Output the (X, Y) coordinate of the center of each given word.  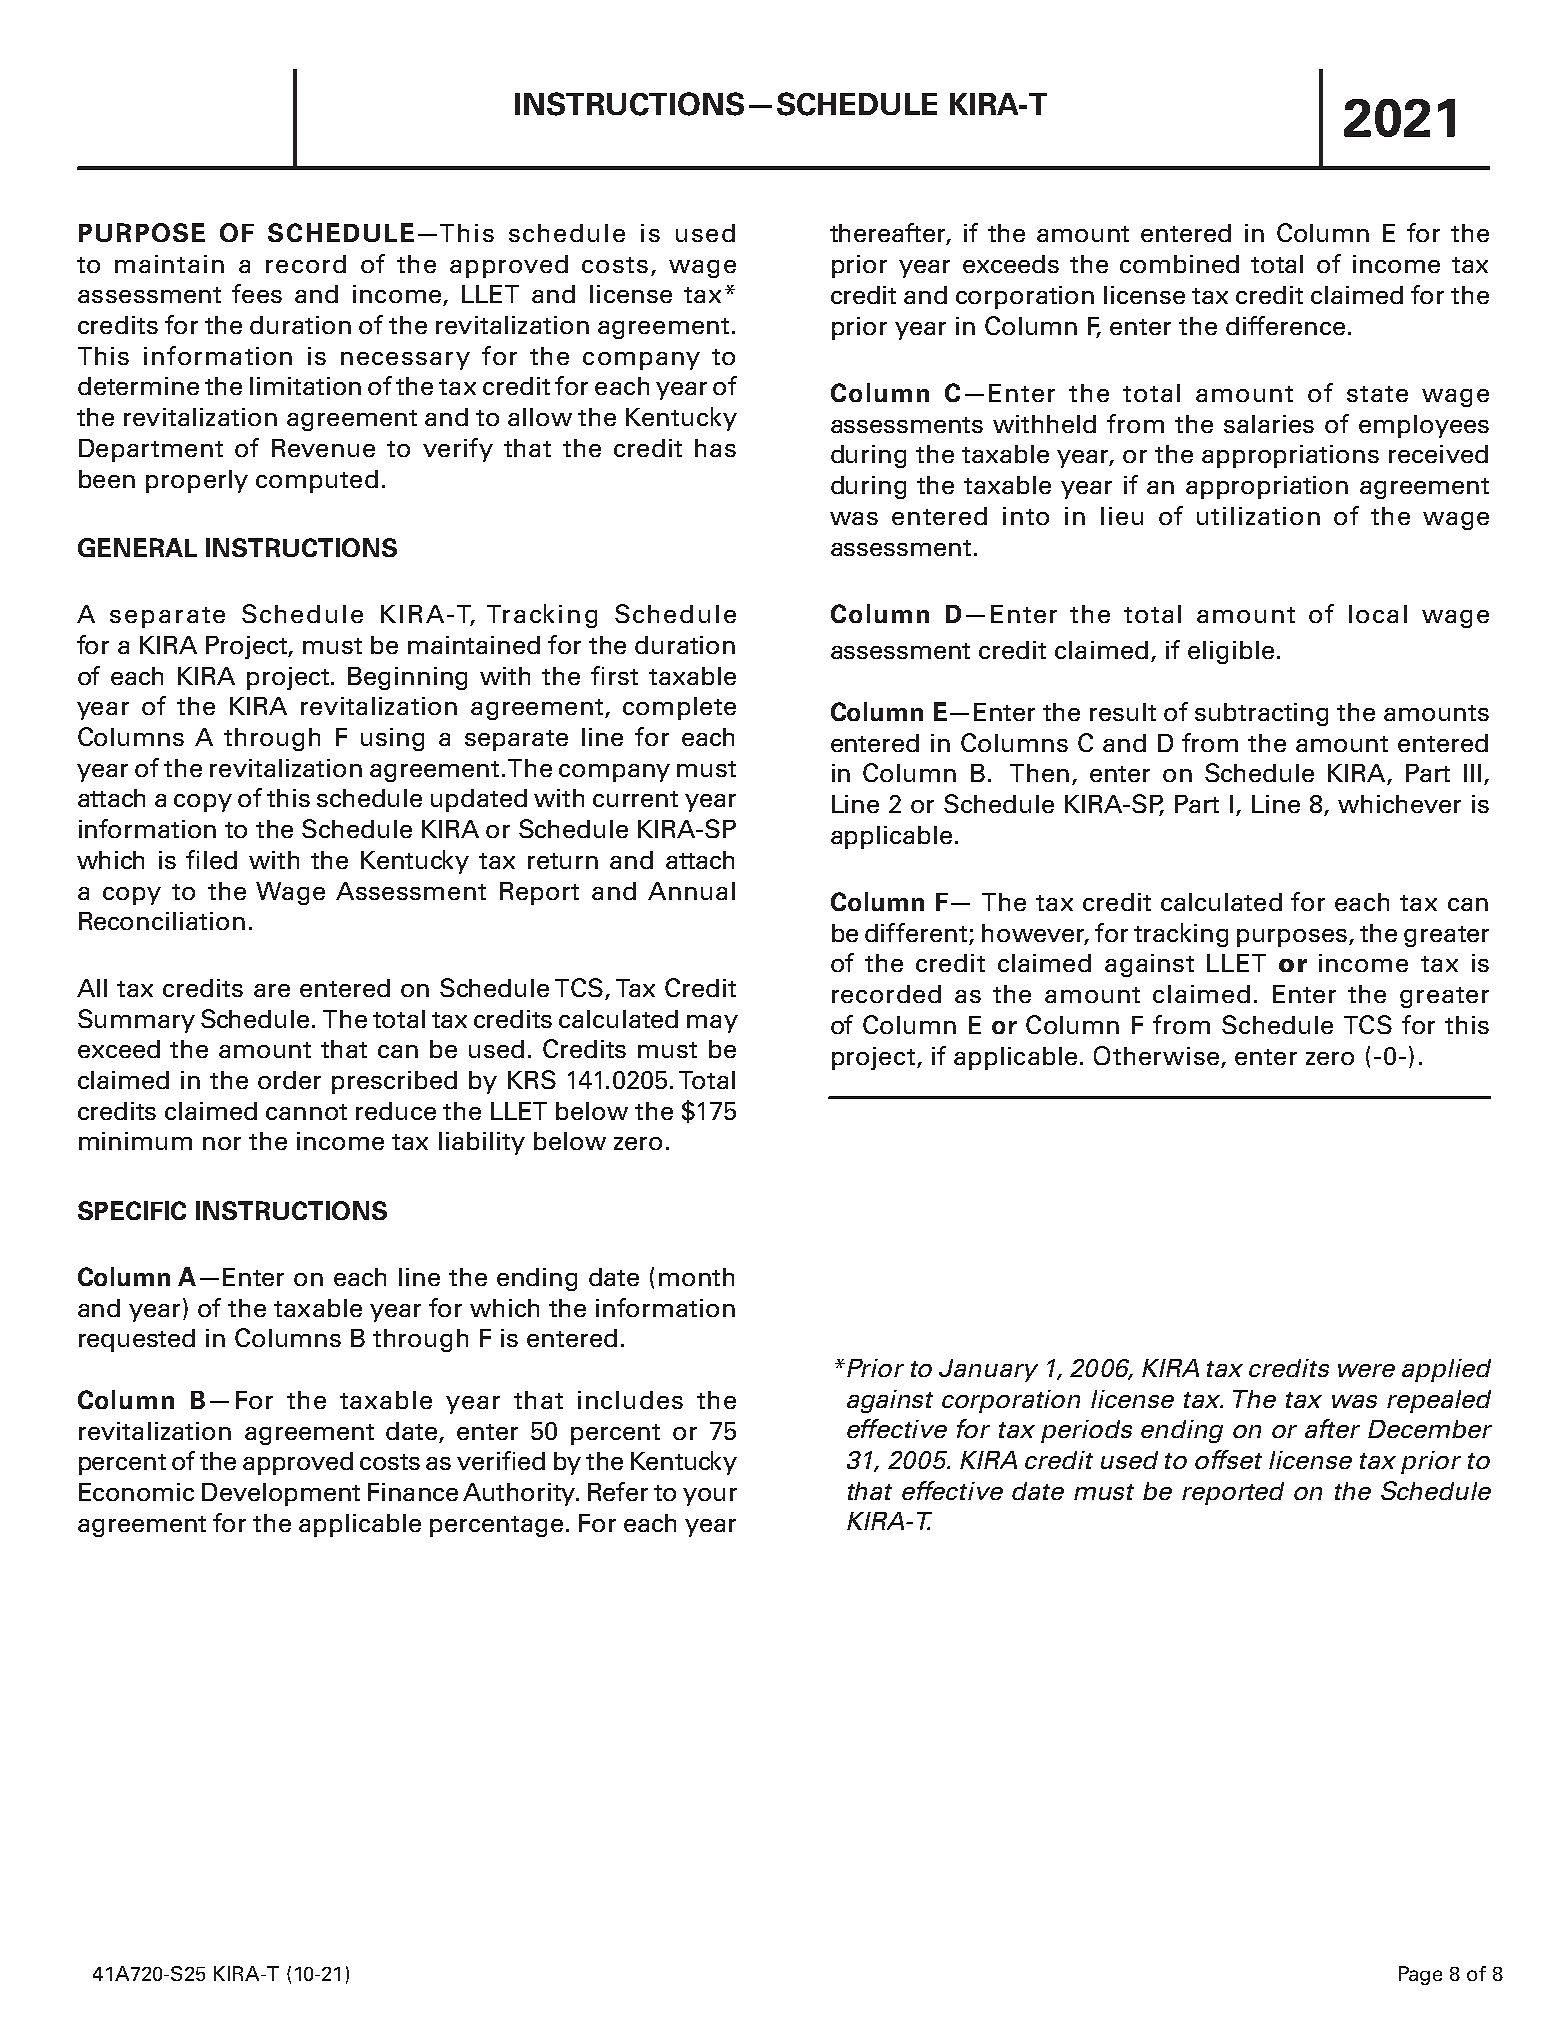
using (392, 739)
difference (1285, 325)
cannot (306, 1112)
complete (679, 708)
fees (257, 293)
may (712, 1024)
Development (281, 1494)
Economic (136, 1492)
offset (1228, 1459)
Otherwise (1156, 1055)
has (715, 448)
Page (1420, 1975)
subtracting (1261, 714)
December (1430, 1429)
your (710, 1497)
